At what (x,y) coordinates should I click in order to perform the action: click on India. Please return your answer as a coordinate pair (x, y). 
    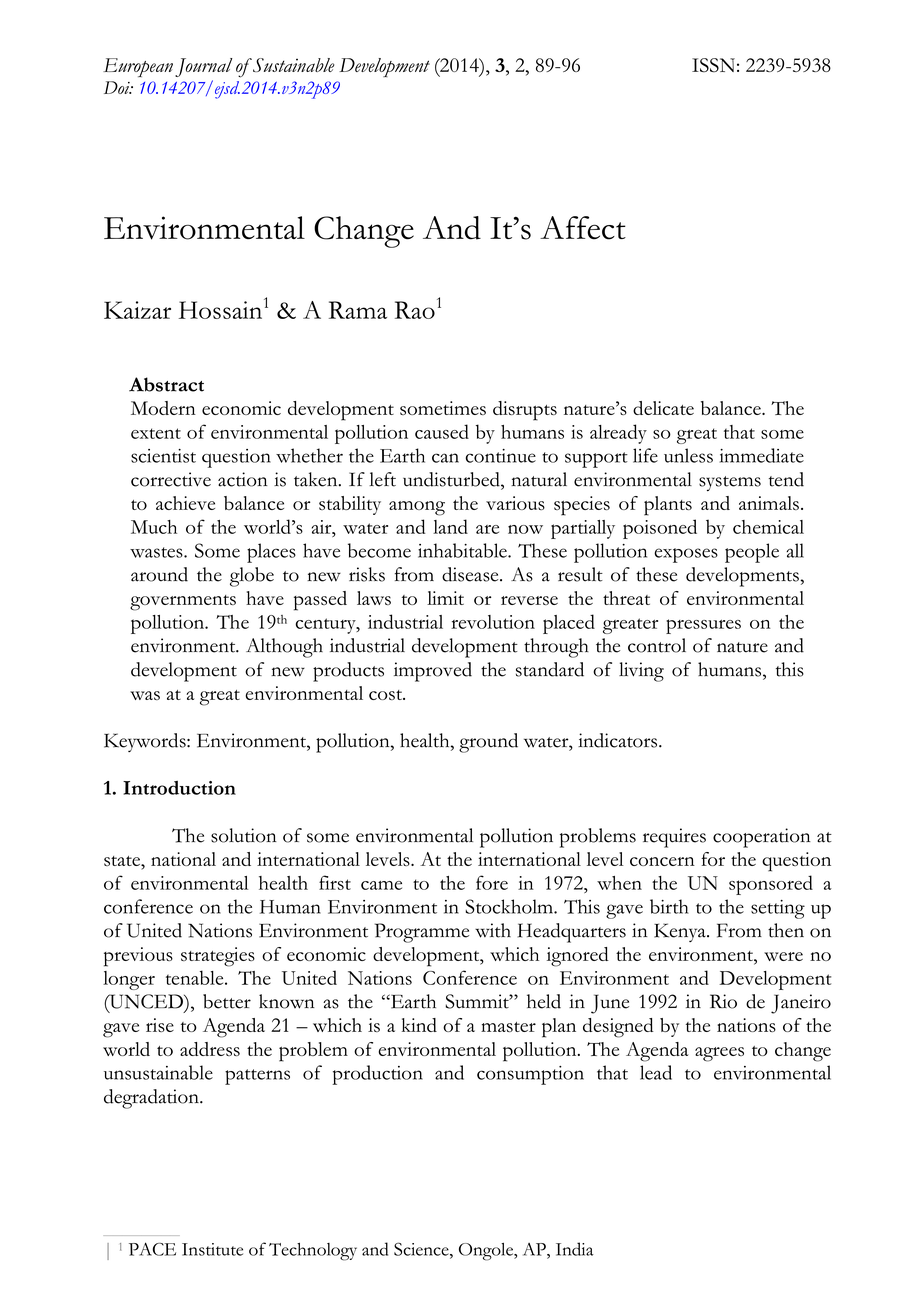
    Looking at the image, I should click on (575, 1249).
